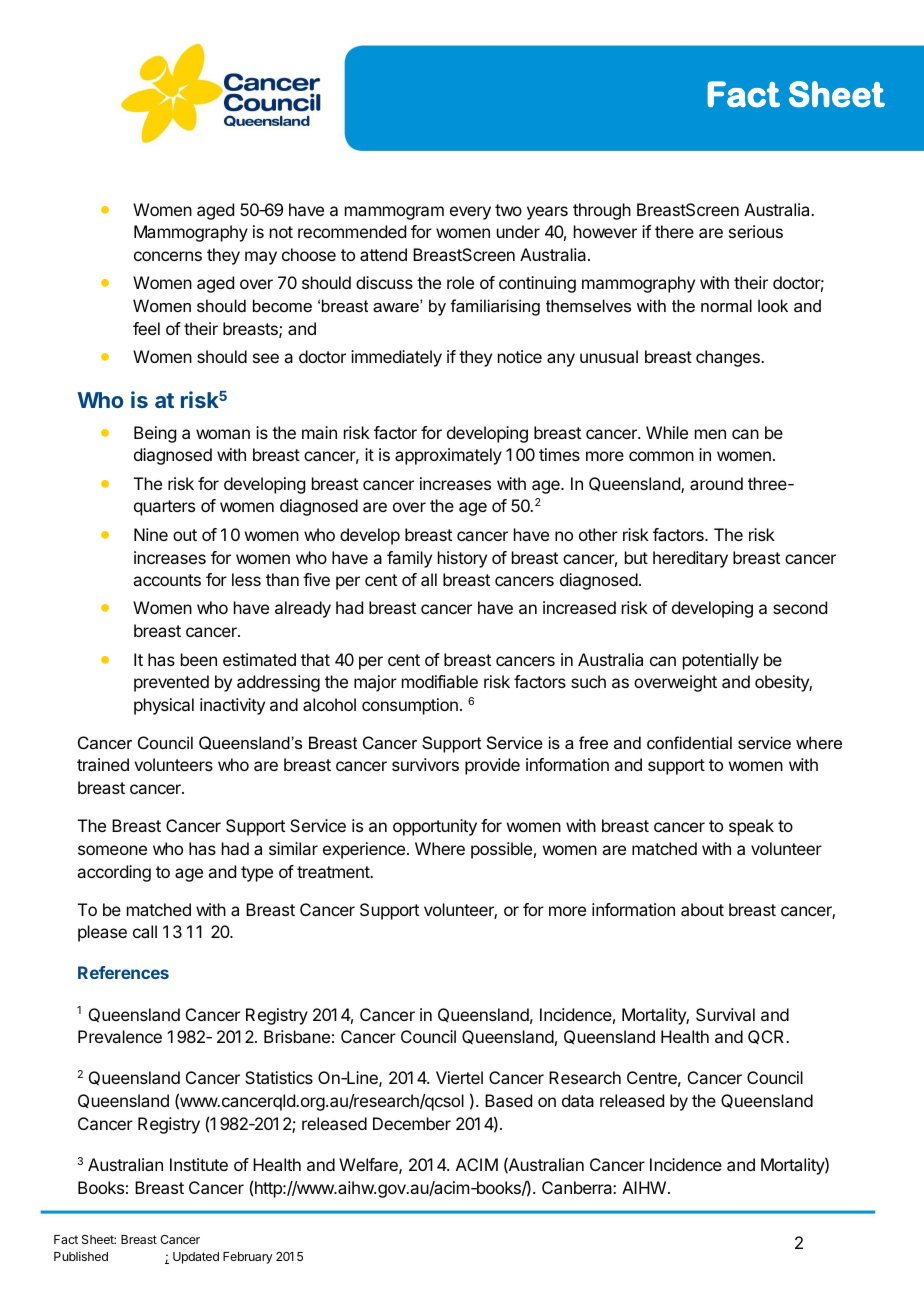 This document has width=924, height=1308. What do you see at coordinates (145, 931) in the document?
I see `call` at bounding box center [145, 931].
